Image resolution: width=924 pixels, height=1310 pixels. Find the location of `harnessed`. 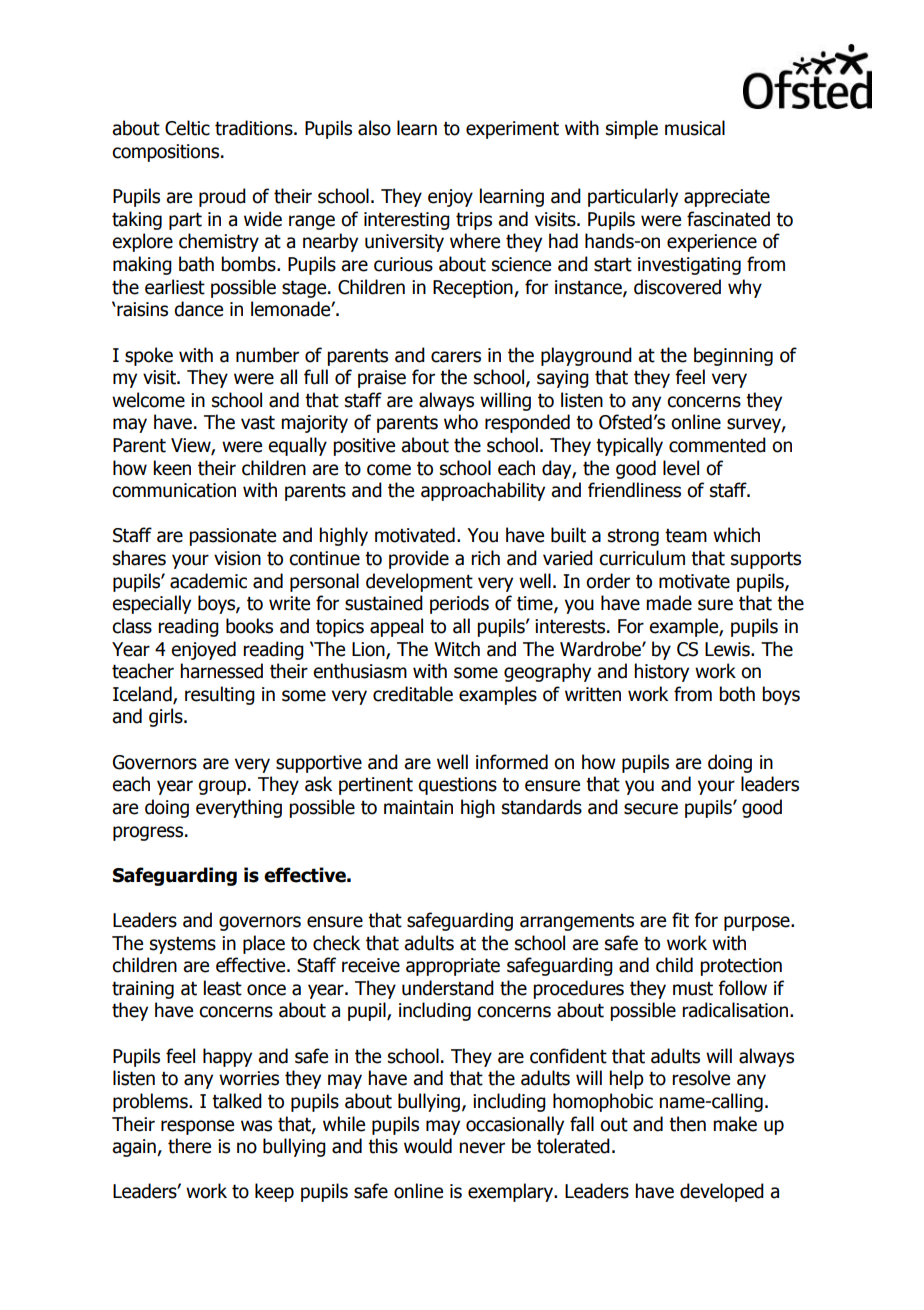

harnessed is located at coordinates (221, 671).
